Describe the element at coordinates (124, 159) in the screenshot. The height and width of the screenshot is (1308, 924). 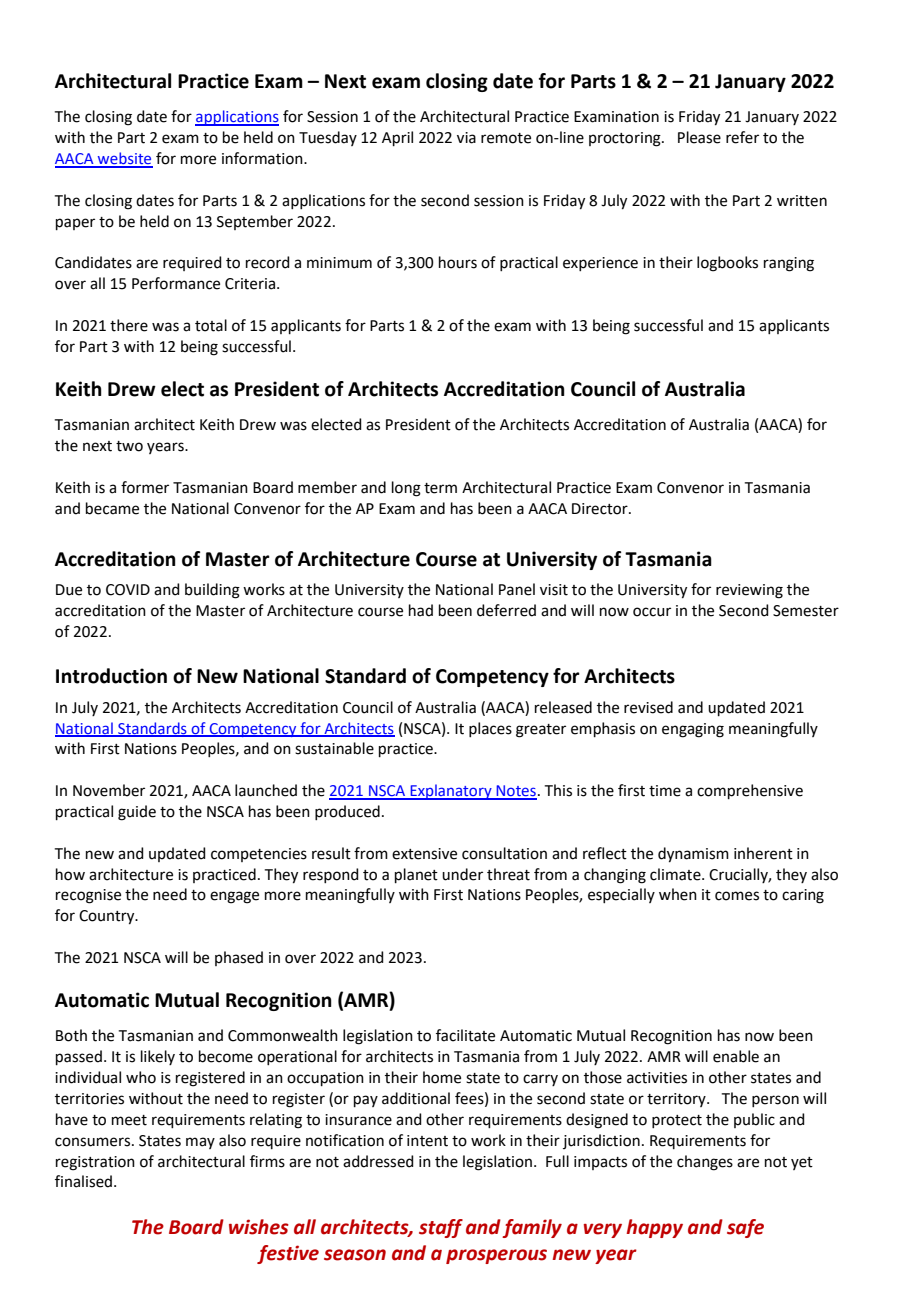
I see `website` at that location.
